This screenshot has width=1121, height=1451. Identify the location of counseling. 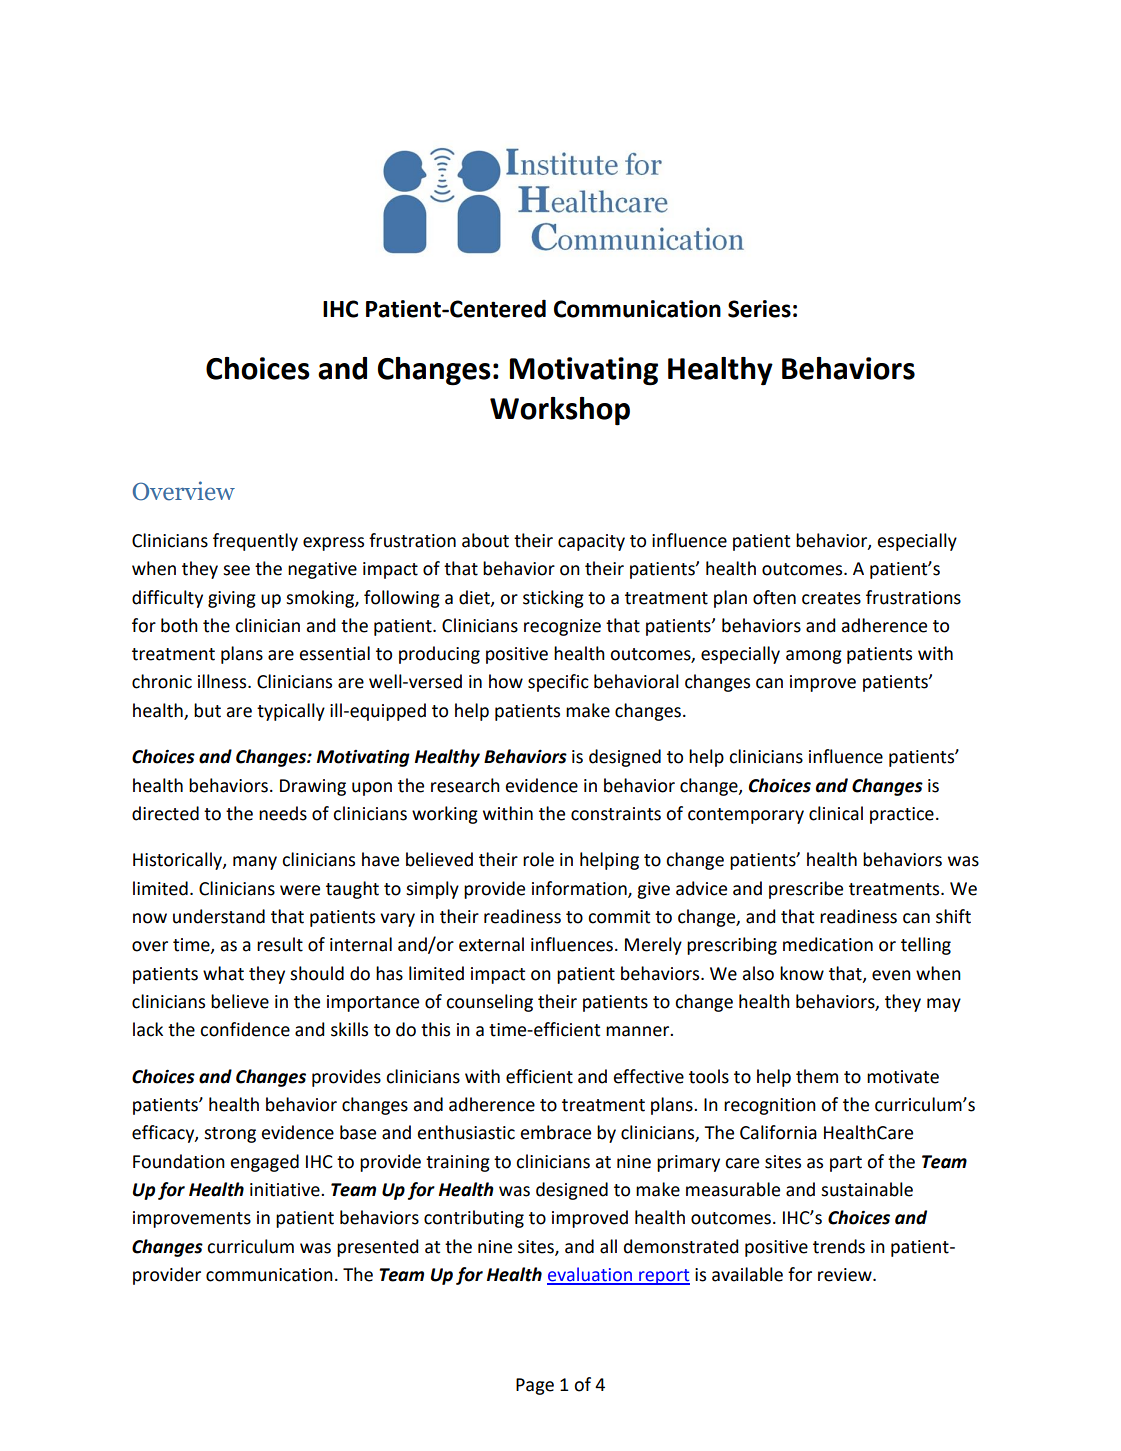
(489, 1003).
